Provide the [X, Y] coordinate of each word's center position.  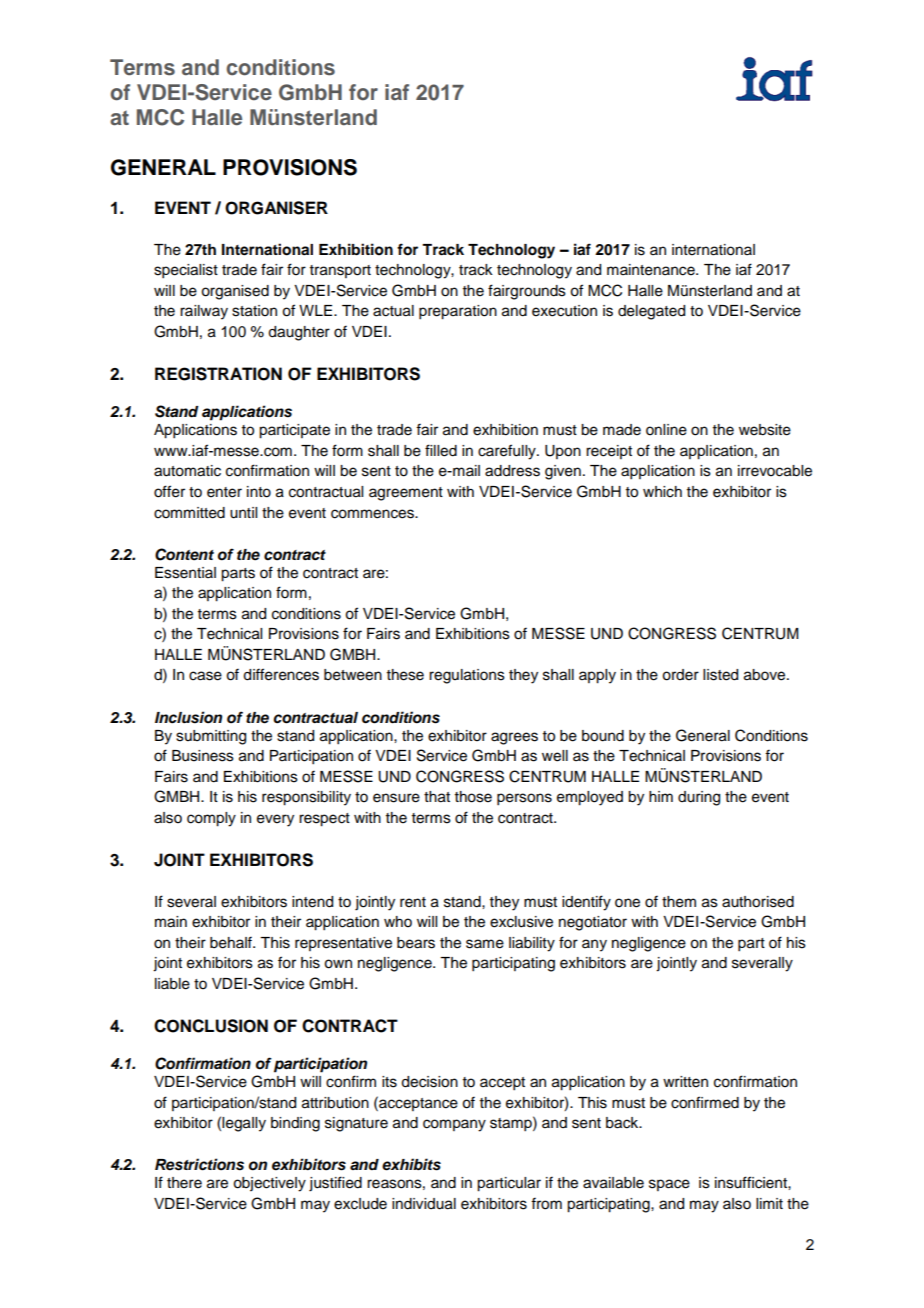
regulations [467, 676]
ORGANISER [276, 208]
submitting [211, 737]
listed [720, 675]
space [669, 1185]
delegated [651, 312]
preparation [458, 312]
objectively [269, 1184]
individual [424, 1204]
